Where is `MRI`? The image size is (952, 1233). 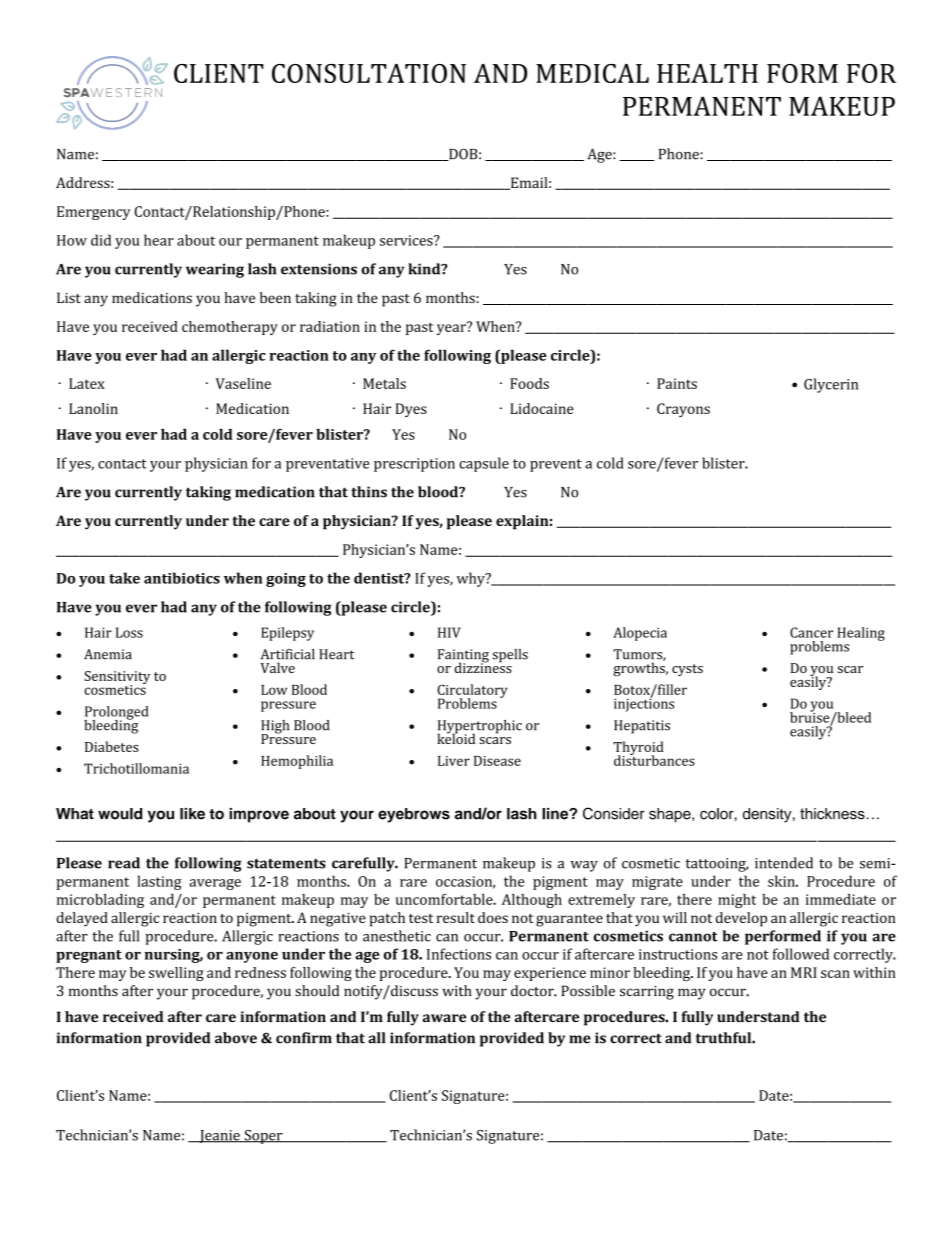 MRI is located at coordinates (804, 972).
